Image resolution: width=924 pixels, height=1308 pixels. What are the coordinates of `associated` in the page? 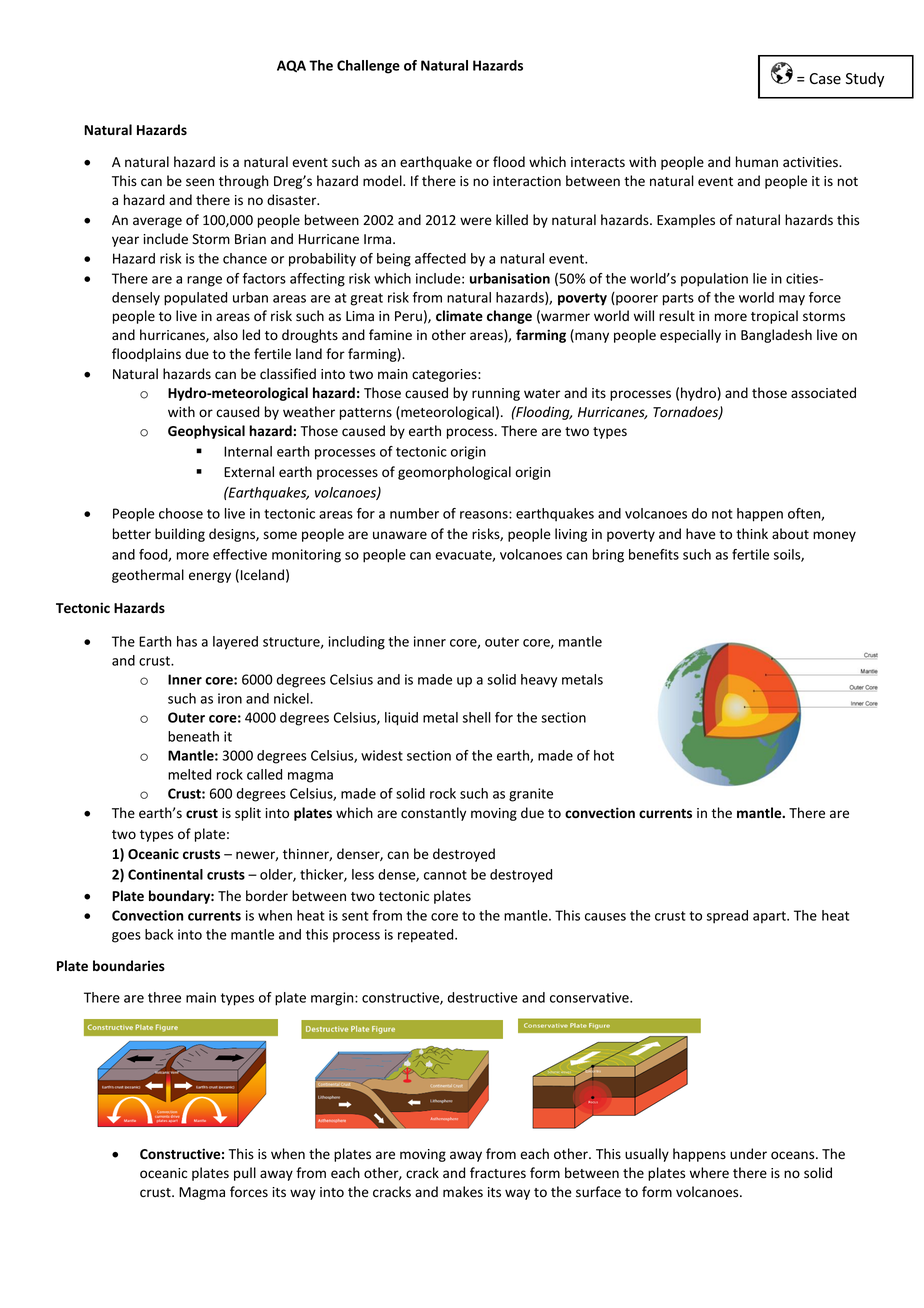 It's located at (823, 393).
